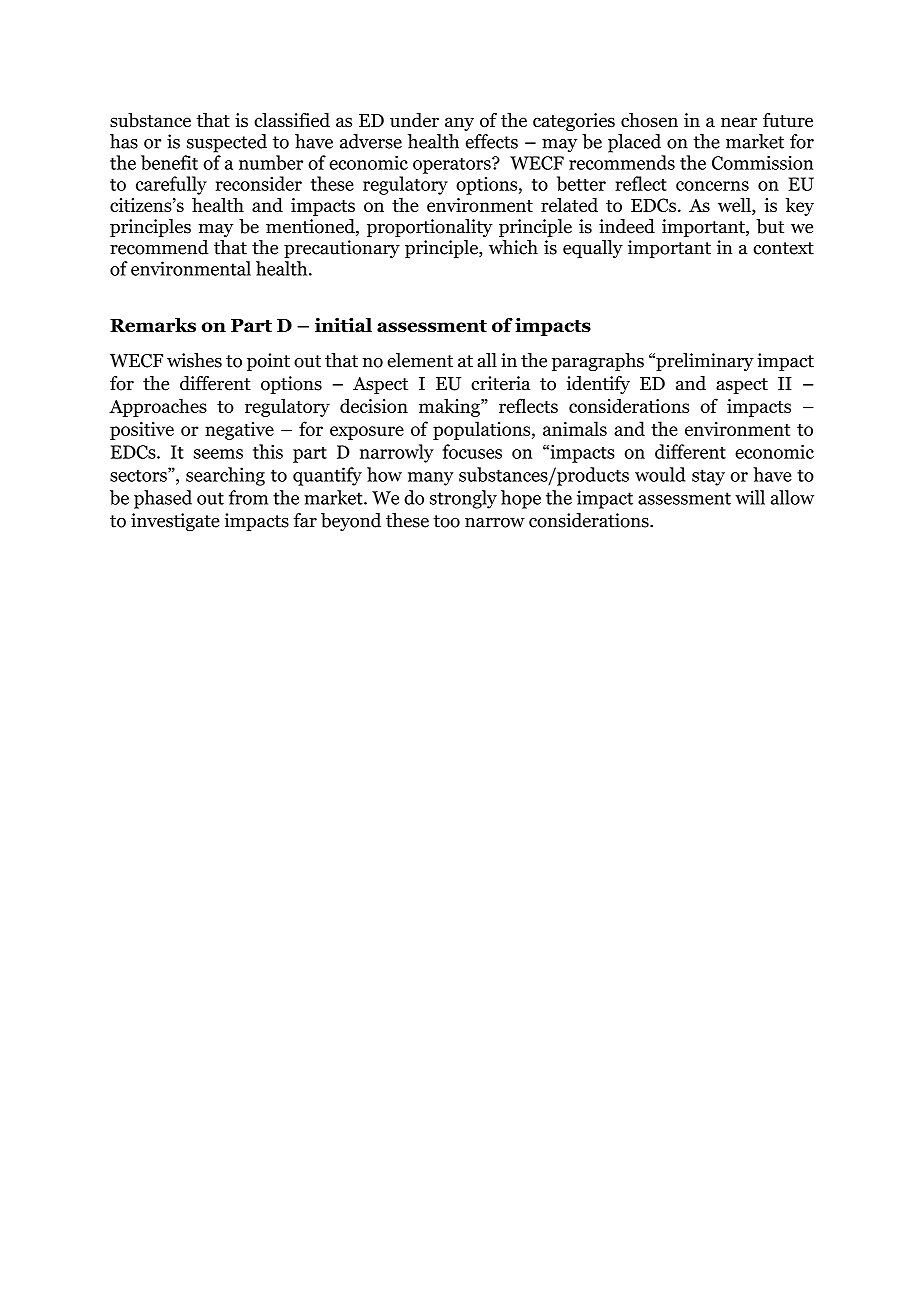 The height and width of the page is (1308, 924). What do you see at coordinates (430, 228) in the page?
I see `proportionality` at bounding box center [430, 228].
